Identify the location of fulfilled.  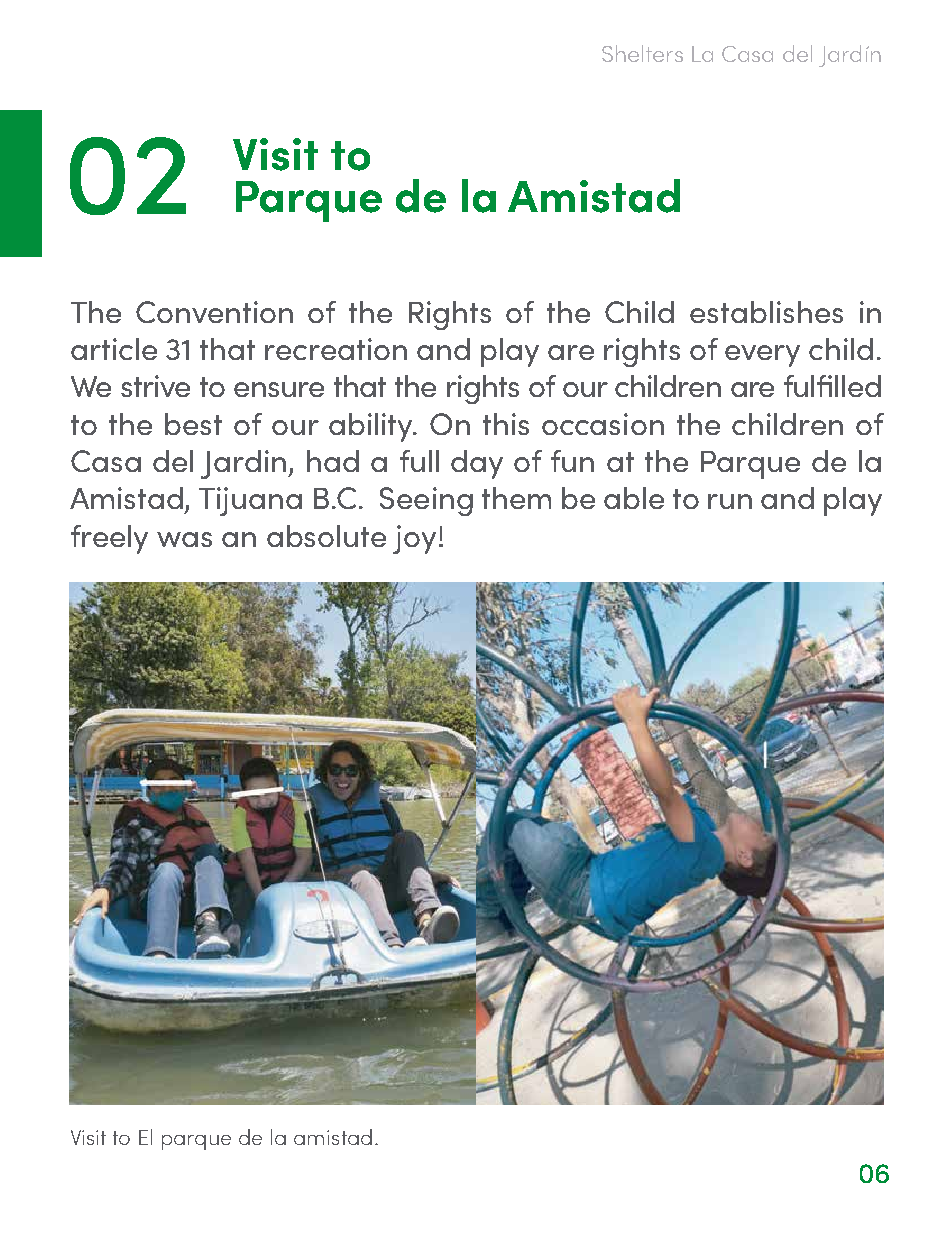
(832, 386).
